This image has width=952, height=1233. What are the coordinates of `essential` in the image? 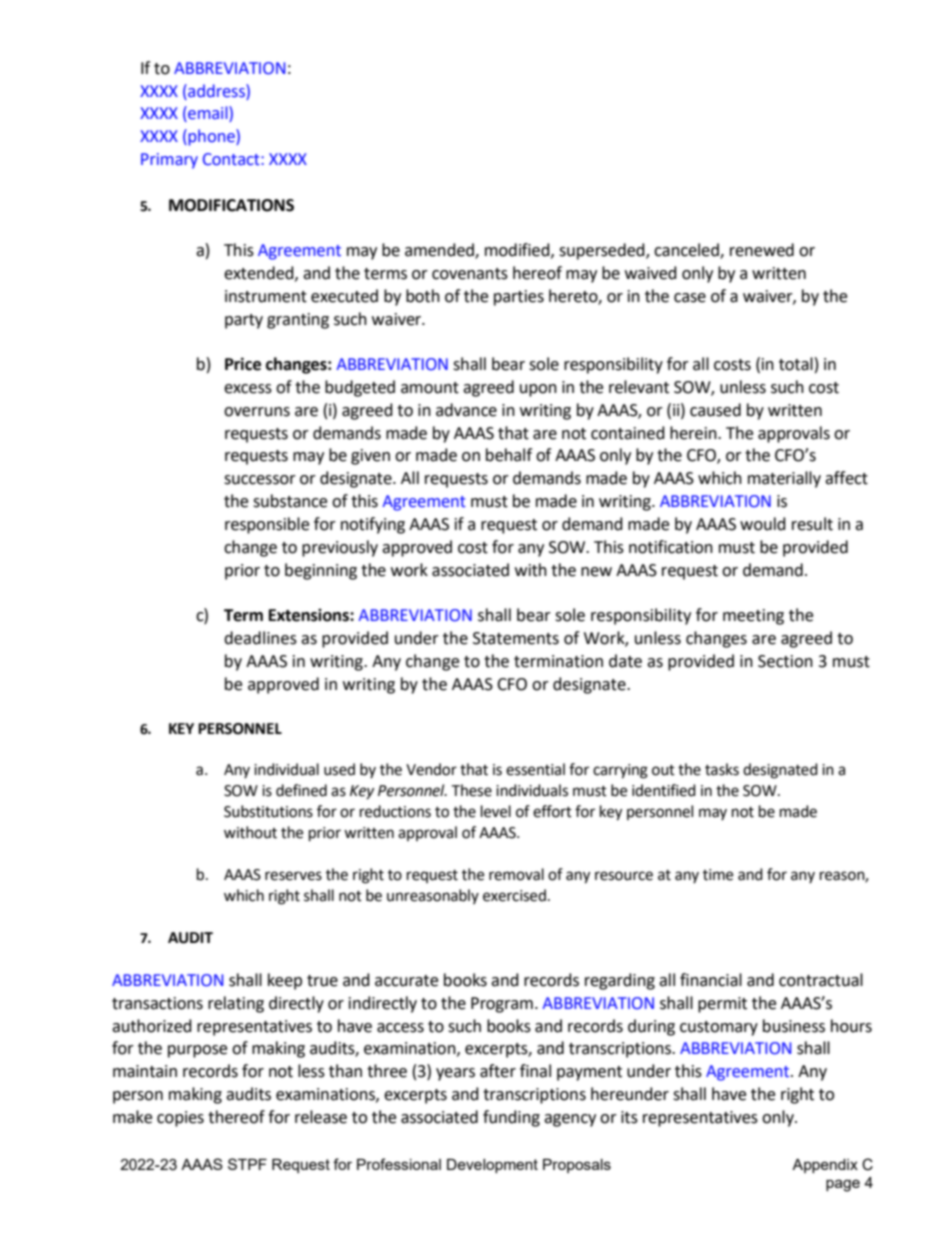 It's located at (535, 769).
